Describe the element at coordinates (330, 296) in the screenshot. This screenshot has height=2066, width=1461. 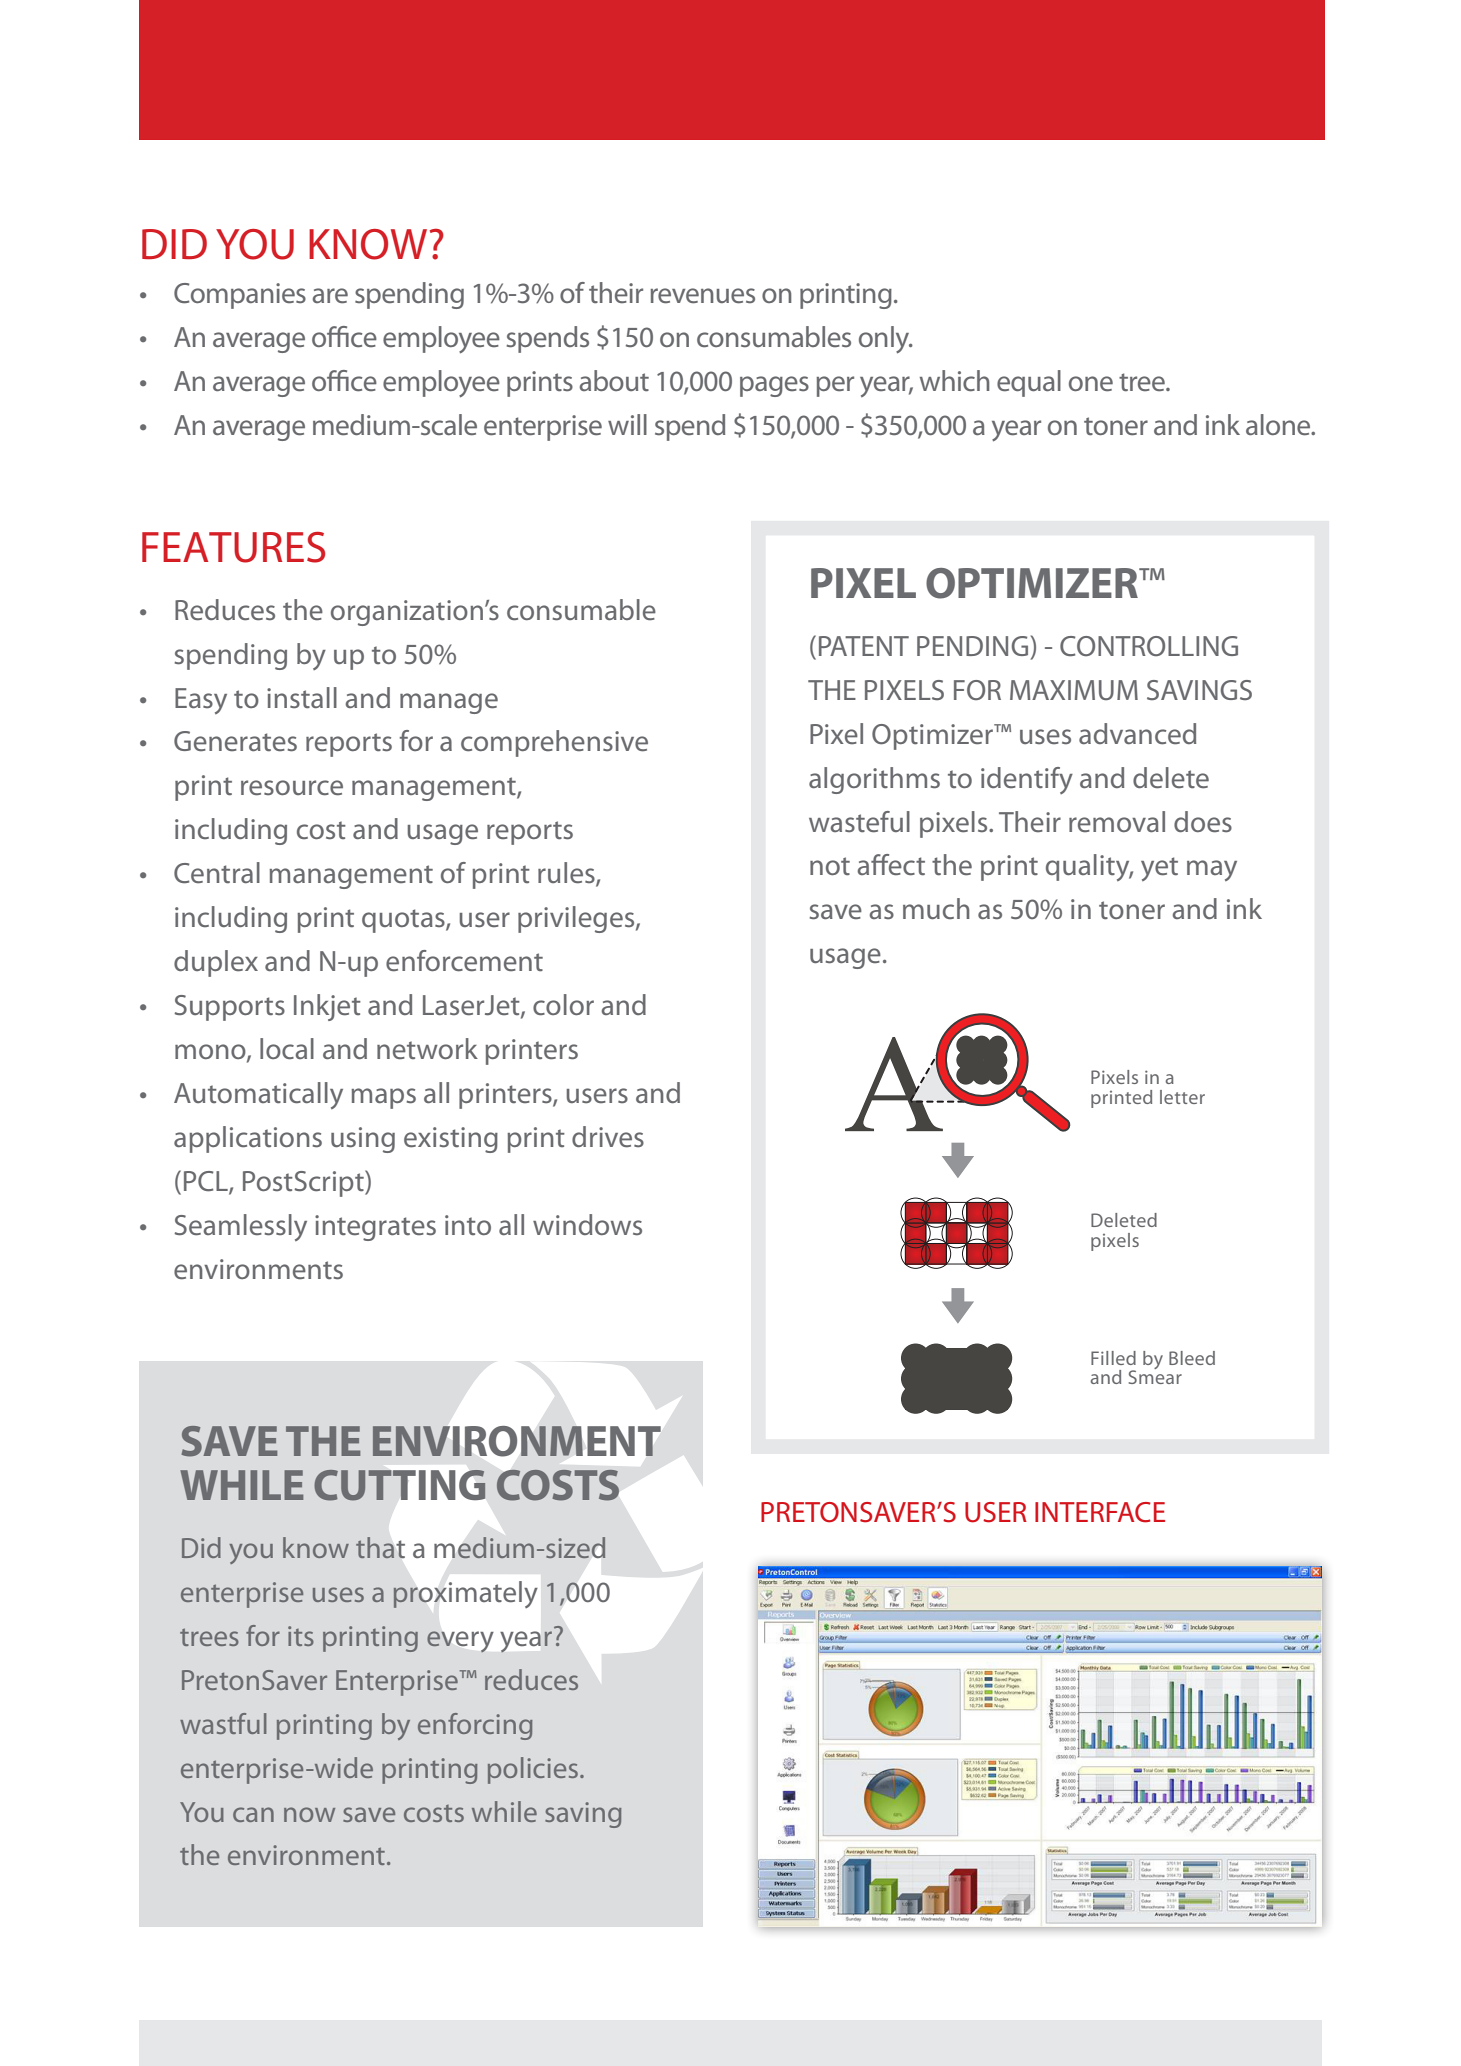
I see `are` at that location.
